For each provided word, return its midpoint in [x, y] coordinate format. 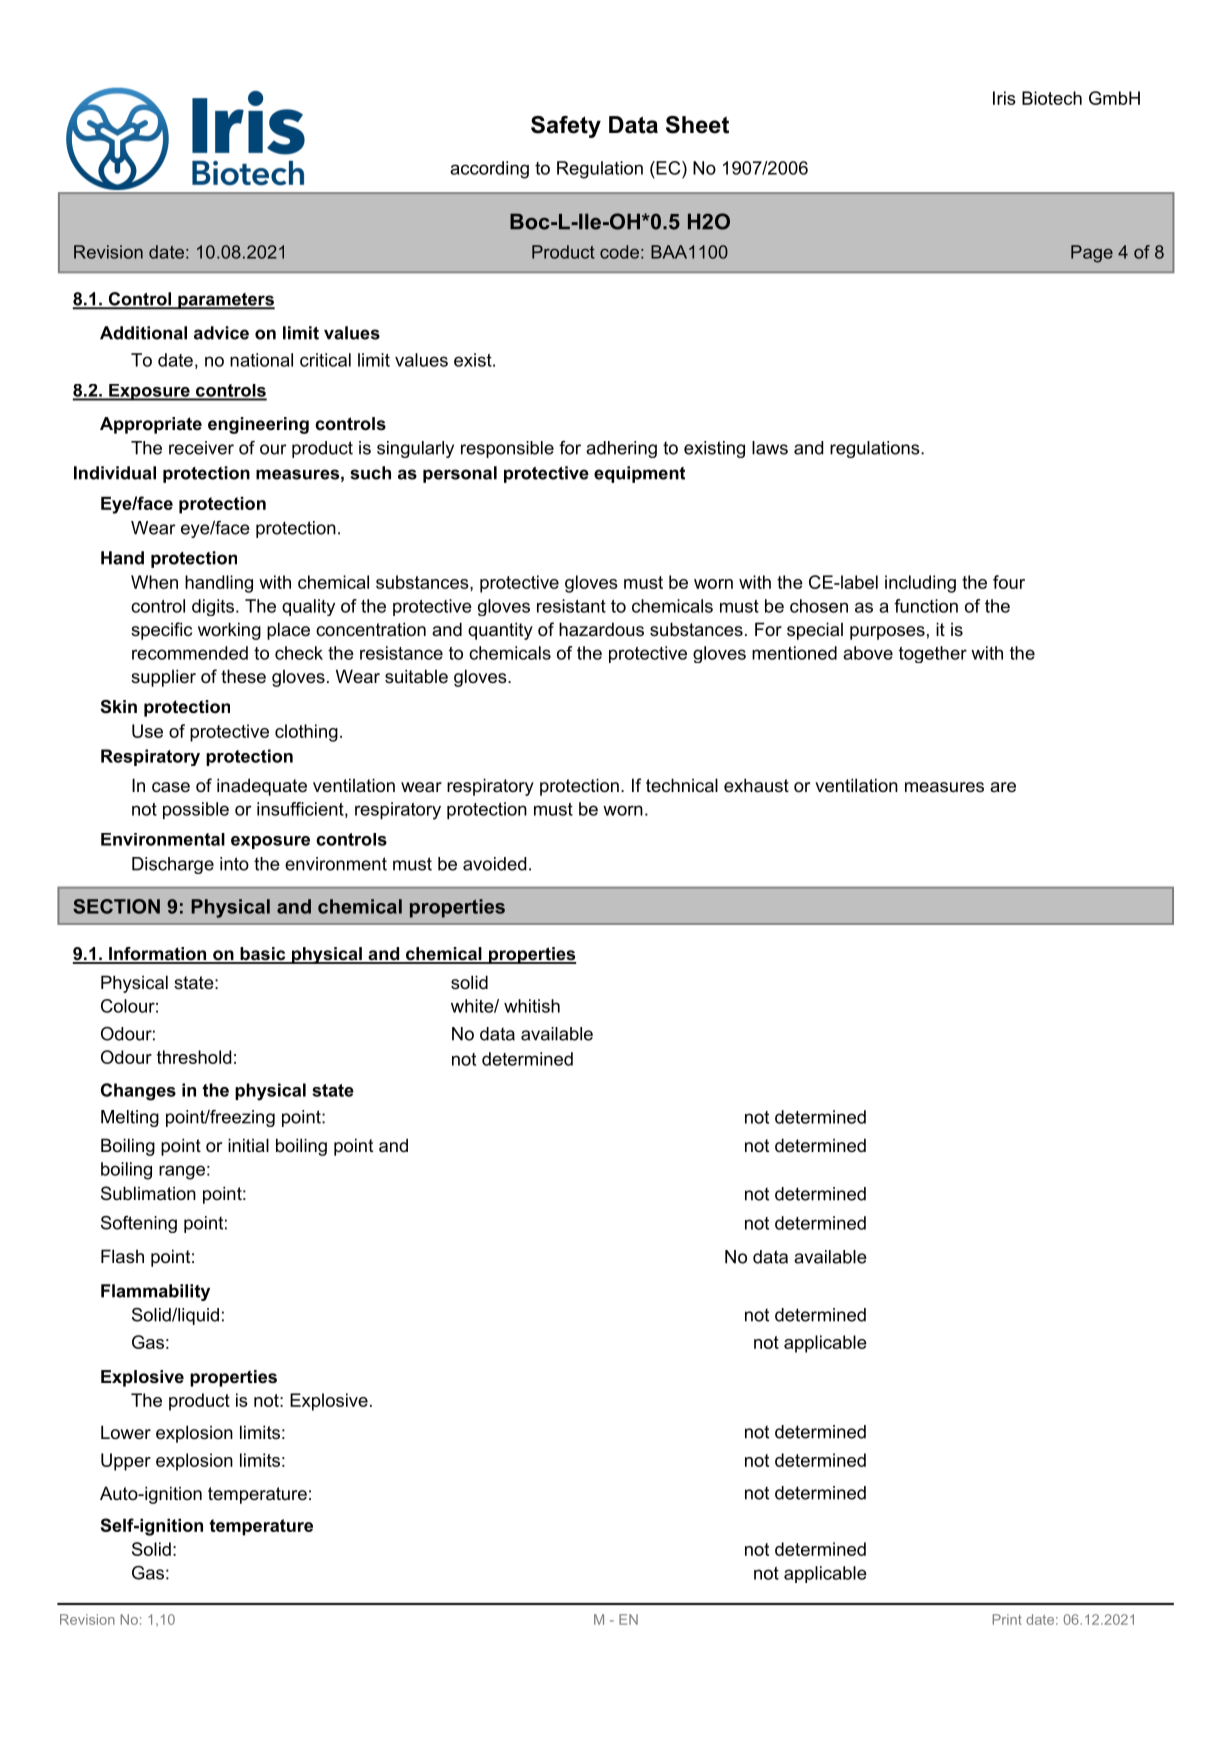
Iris [1004, 98]
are [1003, 787]
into [234, 864]
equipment [639, 474]
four [1009, 582]
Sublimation [148, 1193]
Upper [126, 1462]
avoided [494, 864]
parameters [225, 301]
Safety [566, 127]
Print [1007, 1619]
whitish [532, 1006]
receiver [201, 448]
